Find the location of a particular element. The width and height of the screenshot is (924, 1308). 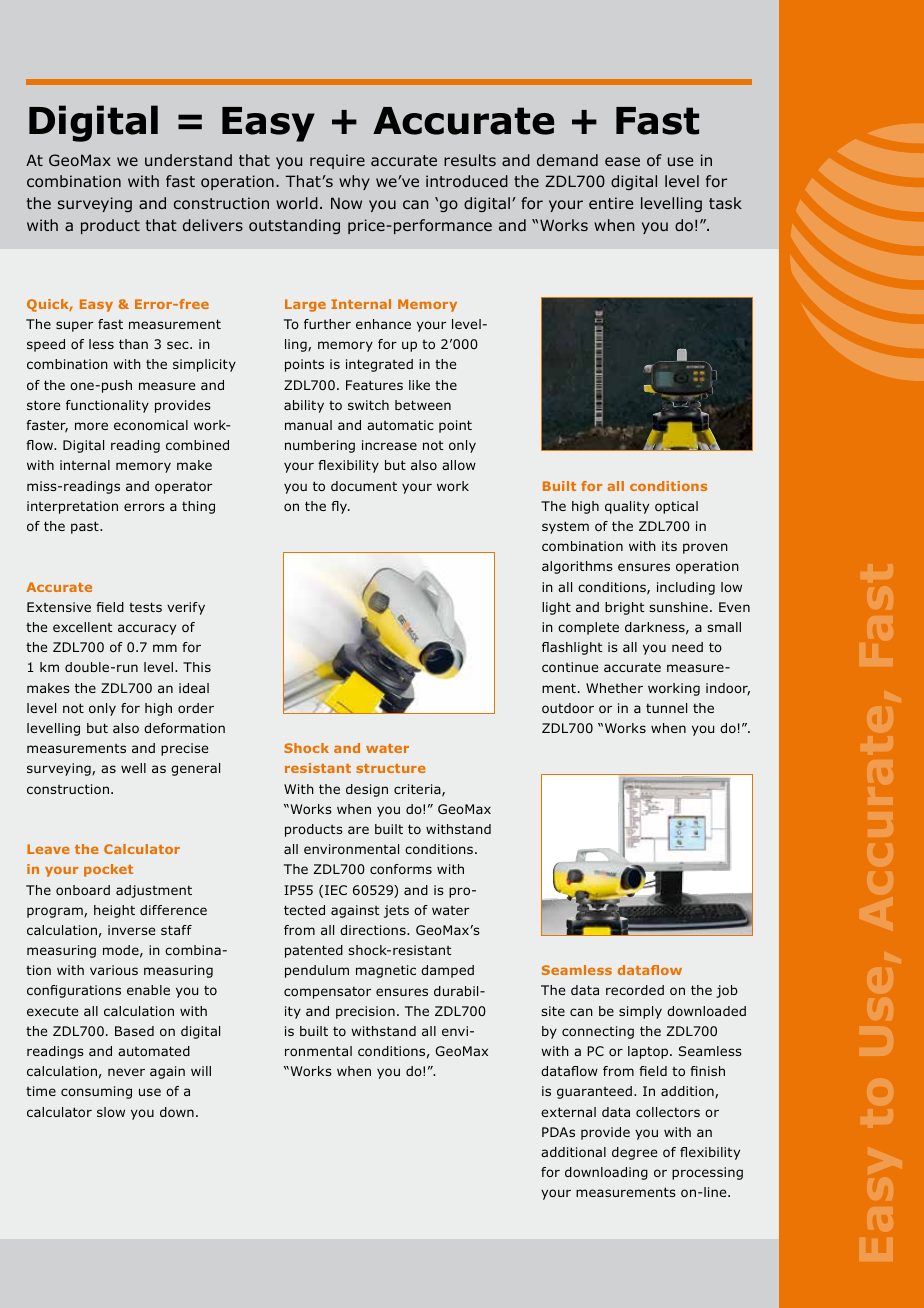

height is located at coordinates (114, 911).
